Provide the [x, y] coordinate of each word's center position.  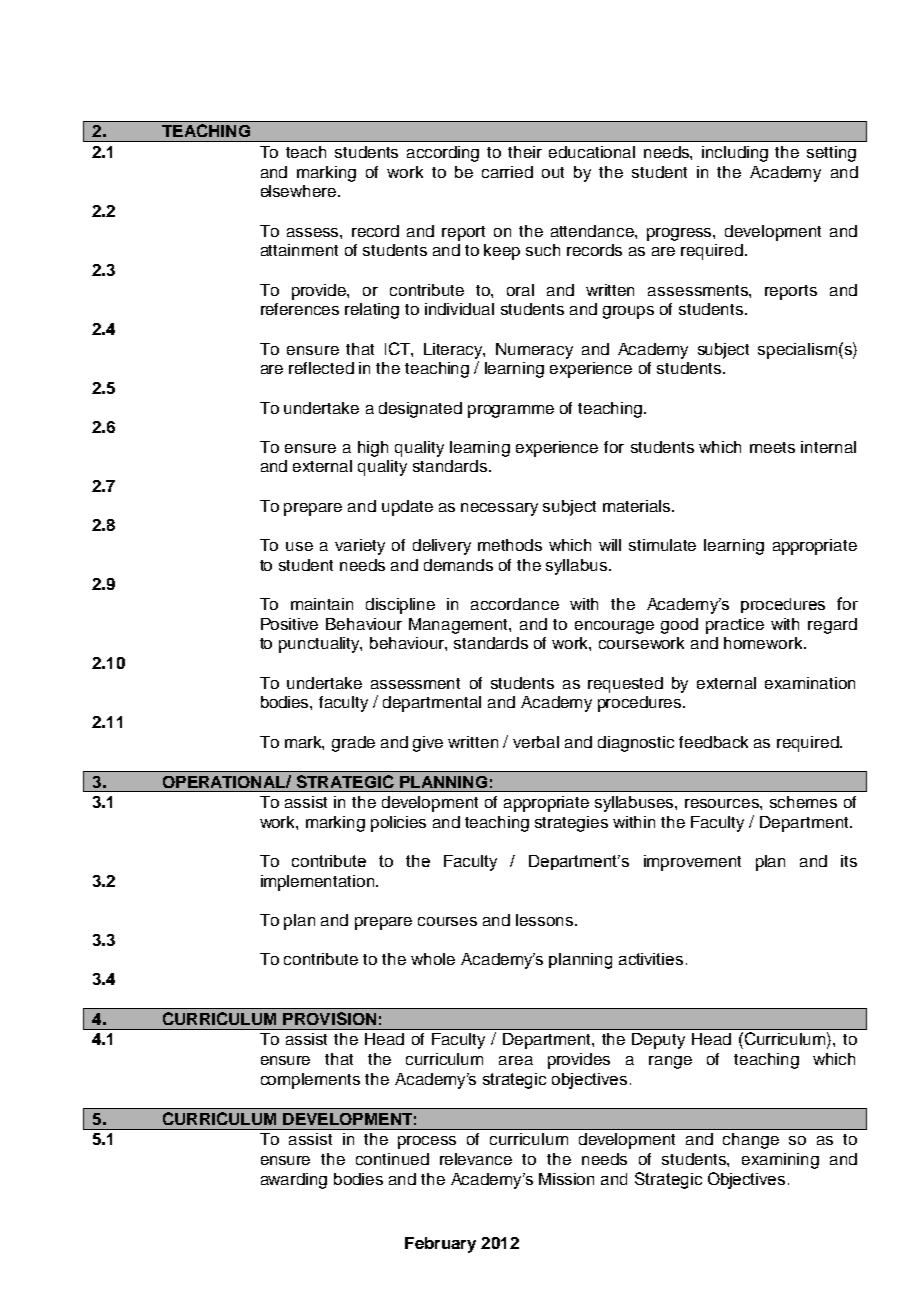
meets [772, 447]
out [553, 172]
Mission [566, 1179]
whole [433, 959]
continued [392, 1159]
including [735, 154]
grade [353, 744]
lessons [546, 920]
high [373, 449]
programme [511, 411]
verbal [536, 742]
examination [810, 683]
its [849, 861]
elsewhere [300, 191]
